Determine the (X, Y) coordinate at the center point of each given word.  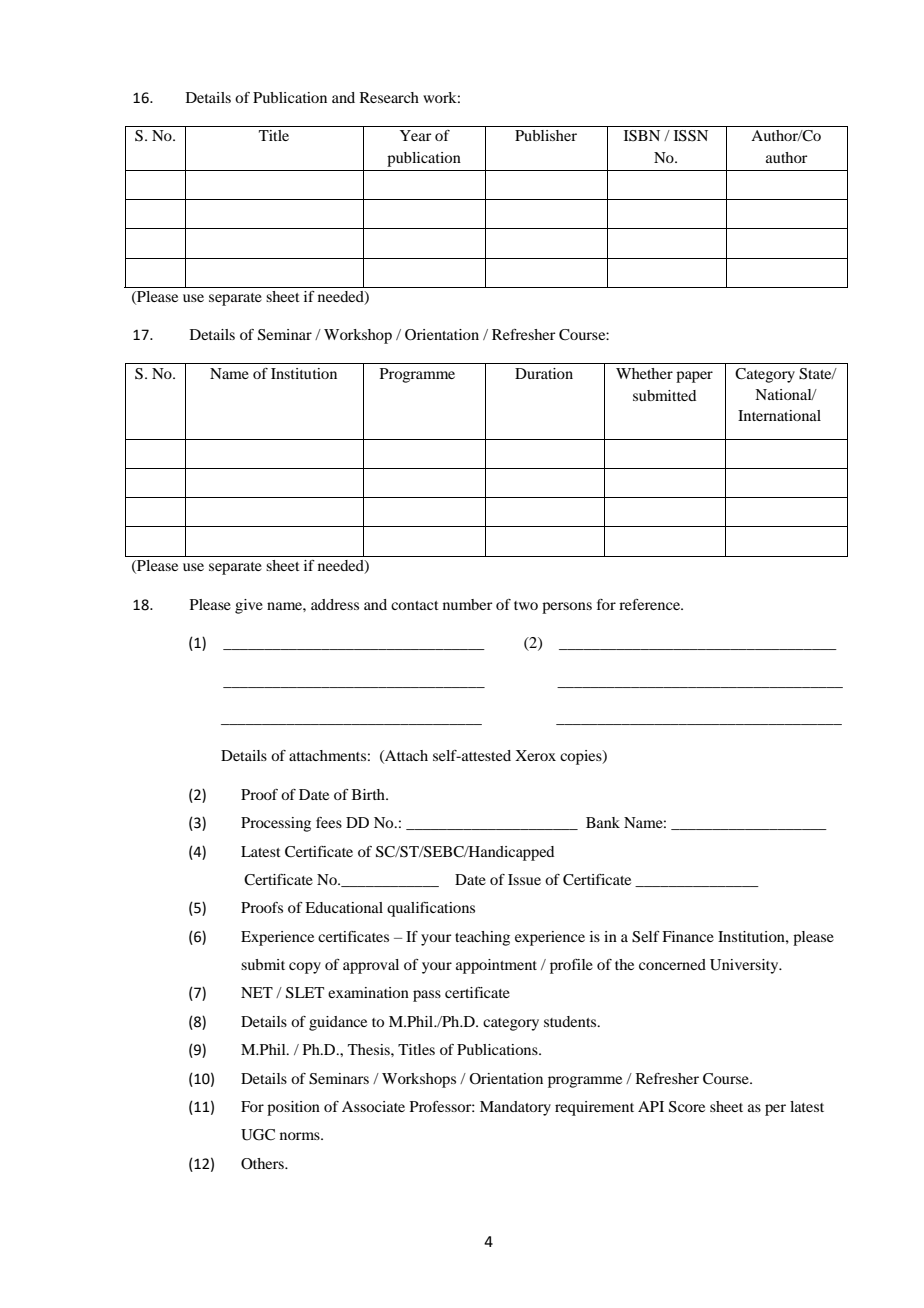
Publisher (546, 135)
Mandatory (515, 1108)
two (526, 605)
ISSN (691, 136)
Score (687, 1107)
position (293, 1108)
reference (650, 604)
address (335, 604)
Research (389, 97)
